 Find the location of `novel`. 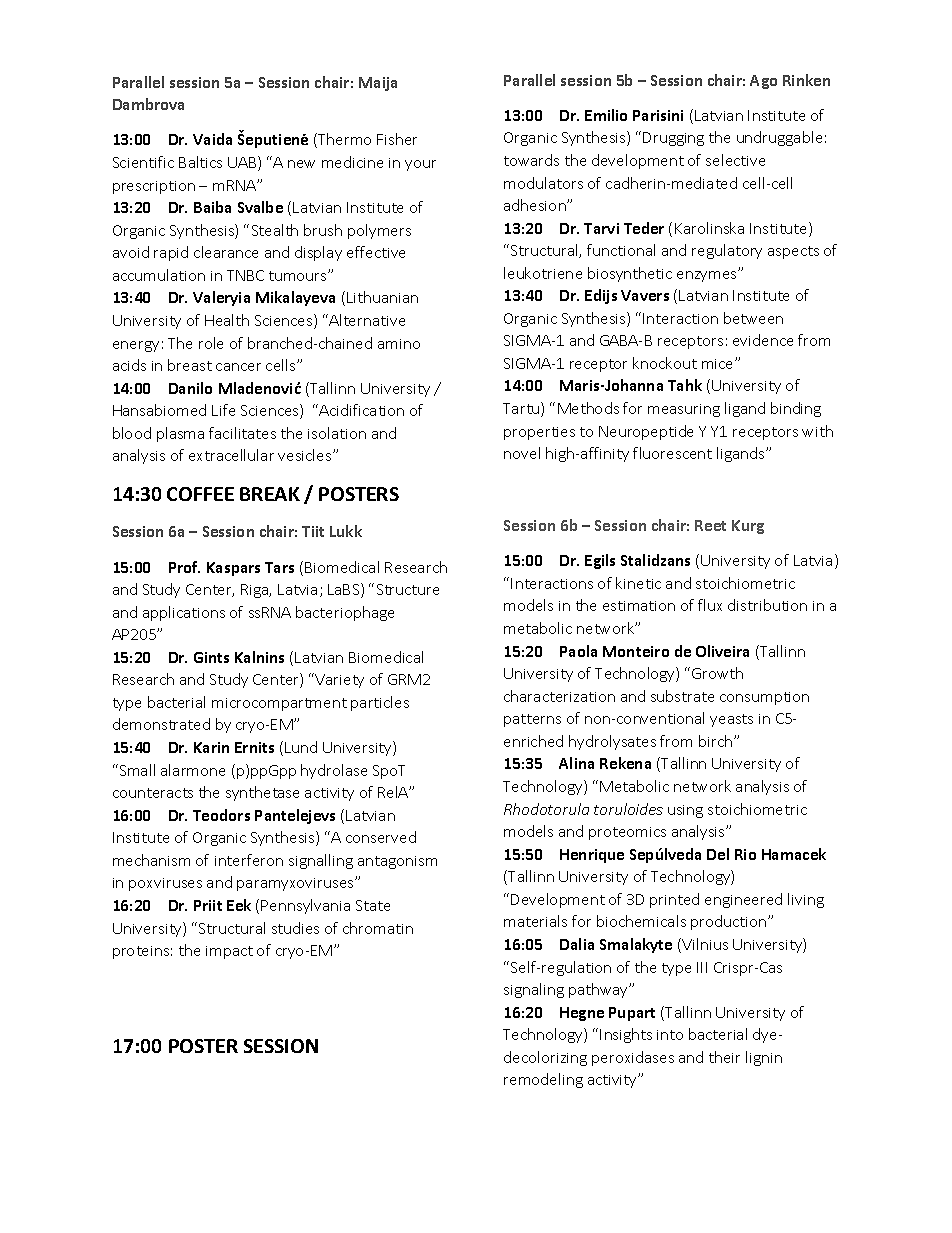

novel is located at coordinates (522, 453).
